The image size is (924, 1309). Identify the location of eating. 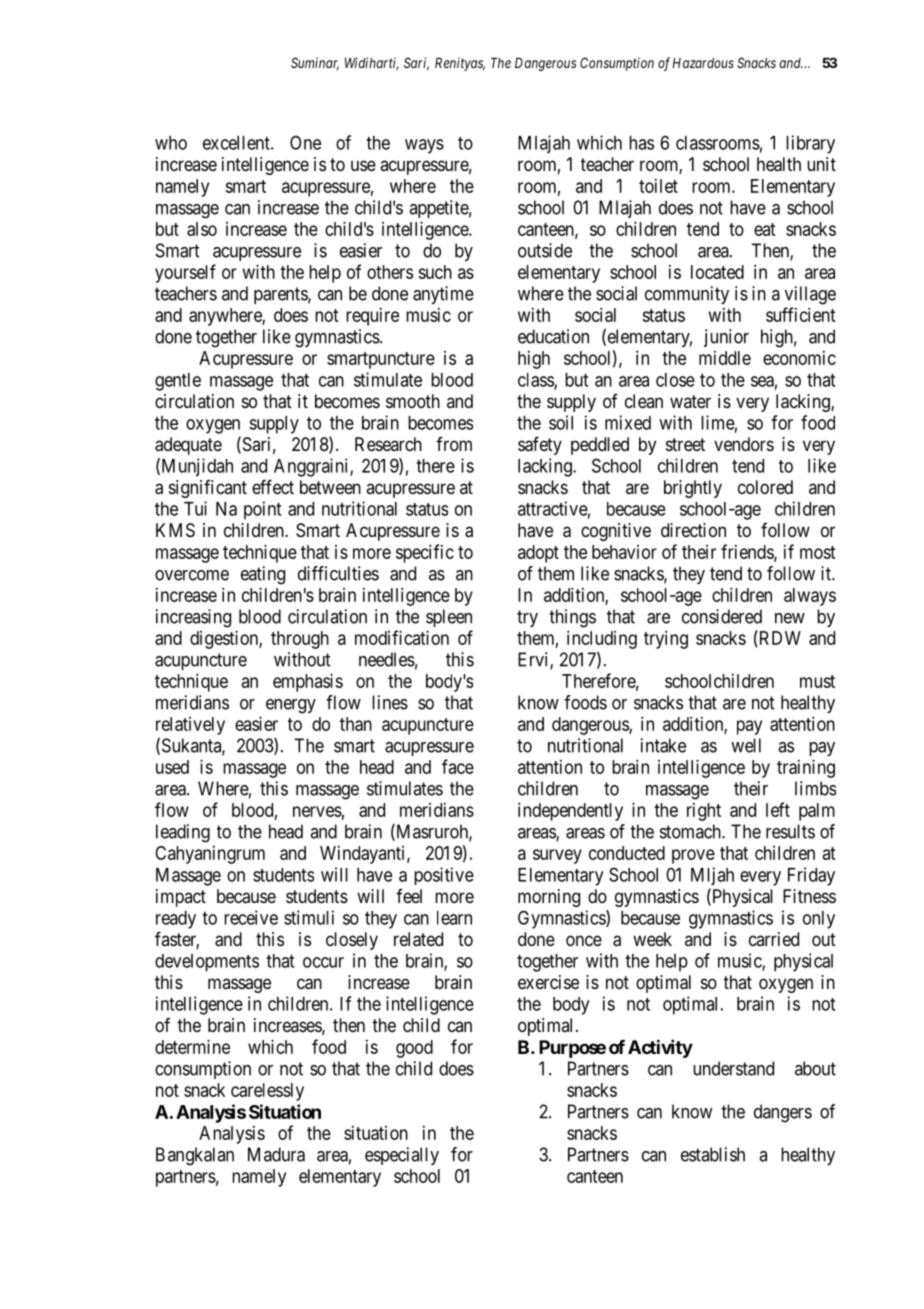
(263, 575).
